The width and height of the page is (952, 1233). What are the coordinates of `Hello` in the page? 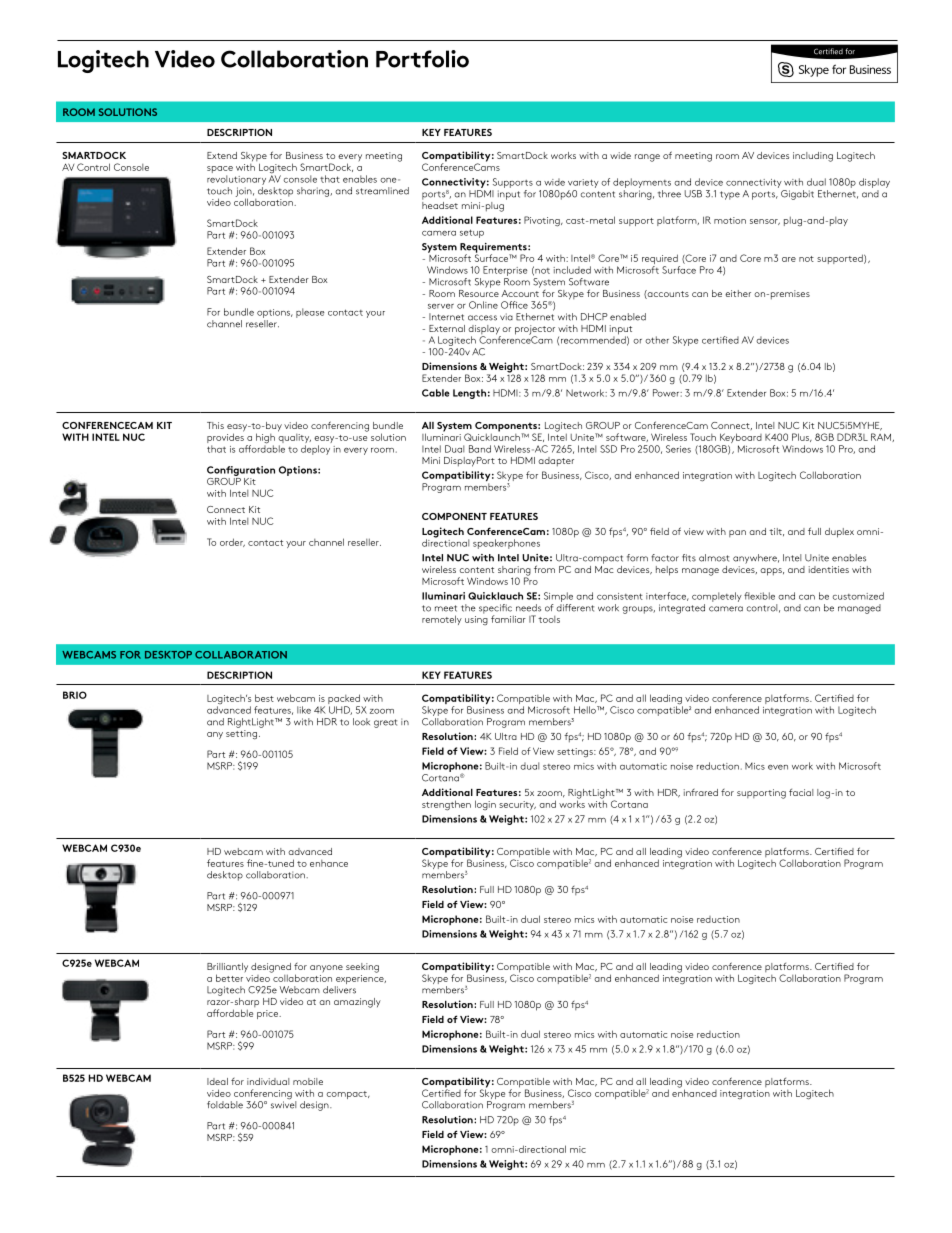 It's located at (586, 710).
